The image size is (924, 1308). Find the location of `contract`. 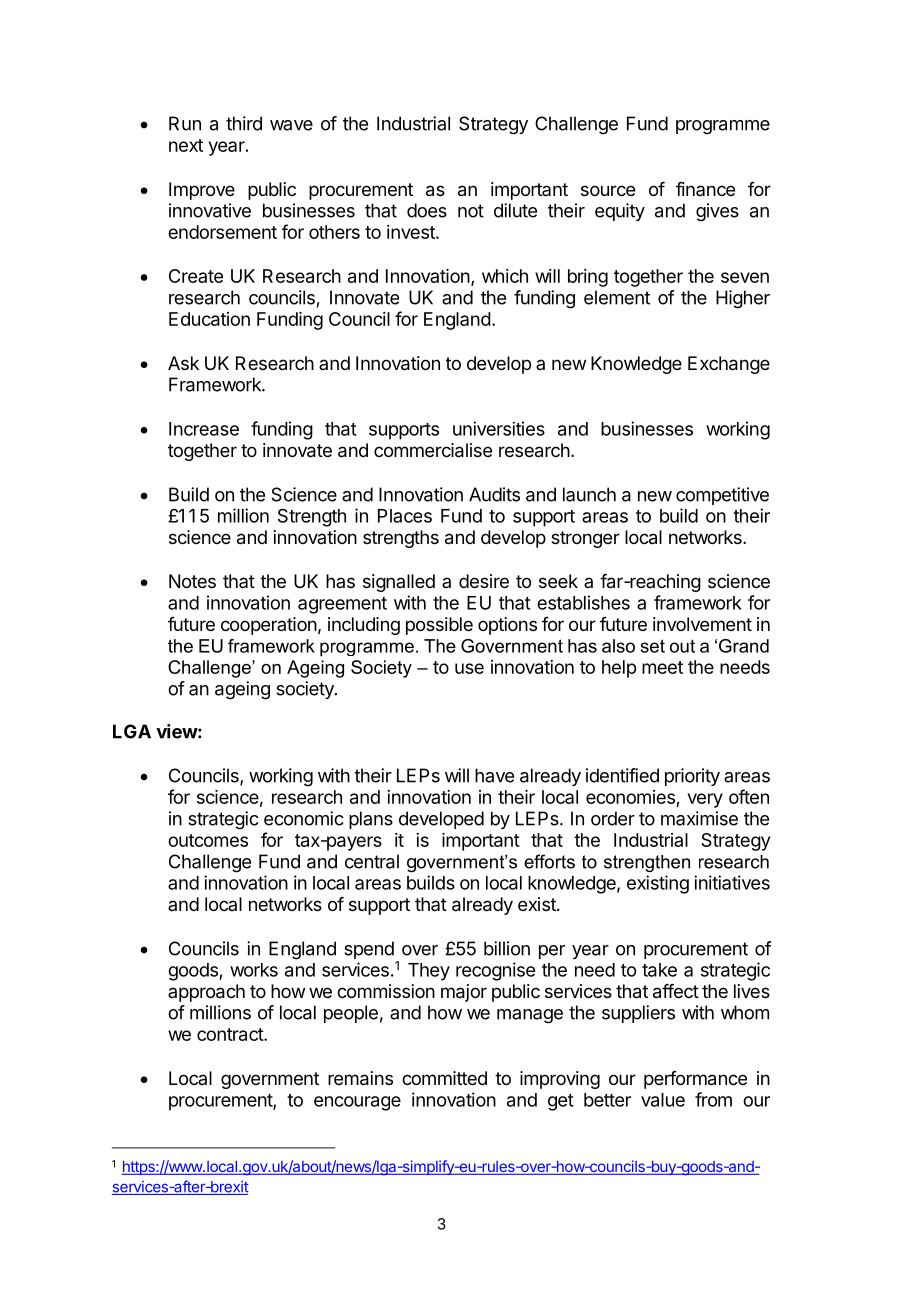

contract is located at coordinates (231, 1034).
